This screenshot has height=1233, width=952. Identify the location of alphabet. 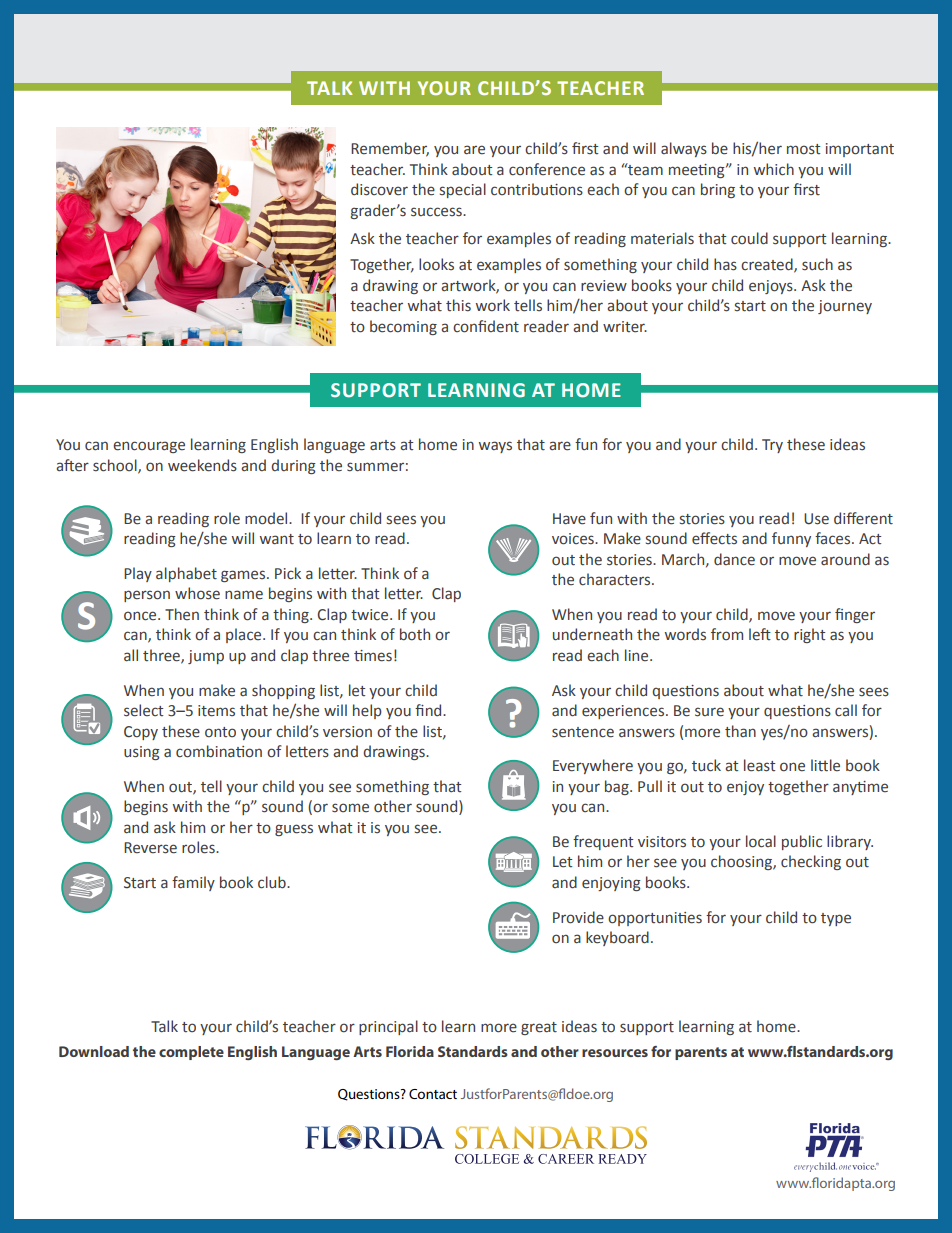
(186, 574).
